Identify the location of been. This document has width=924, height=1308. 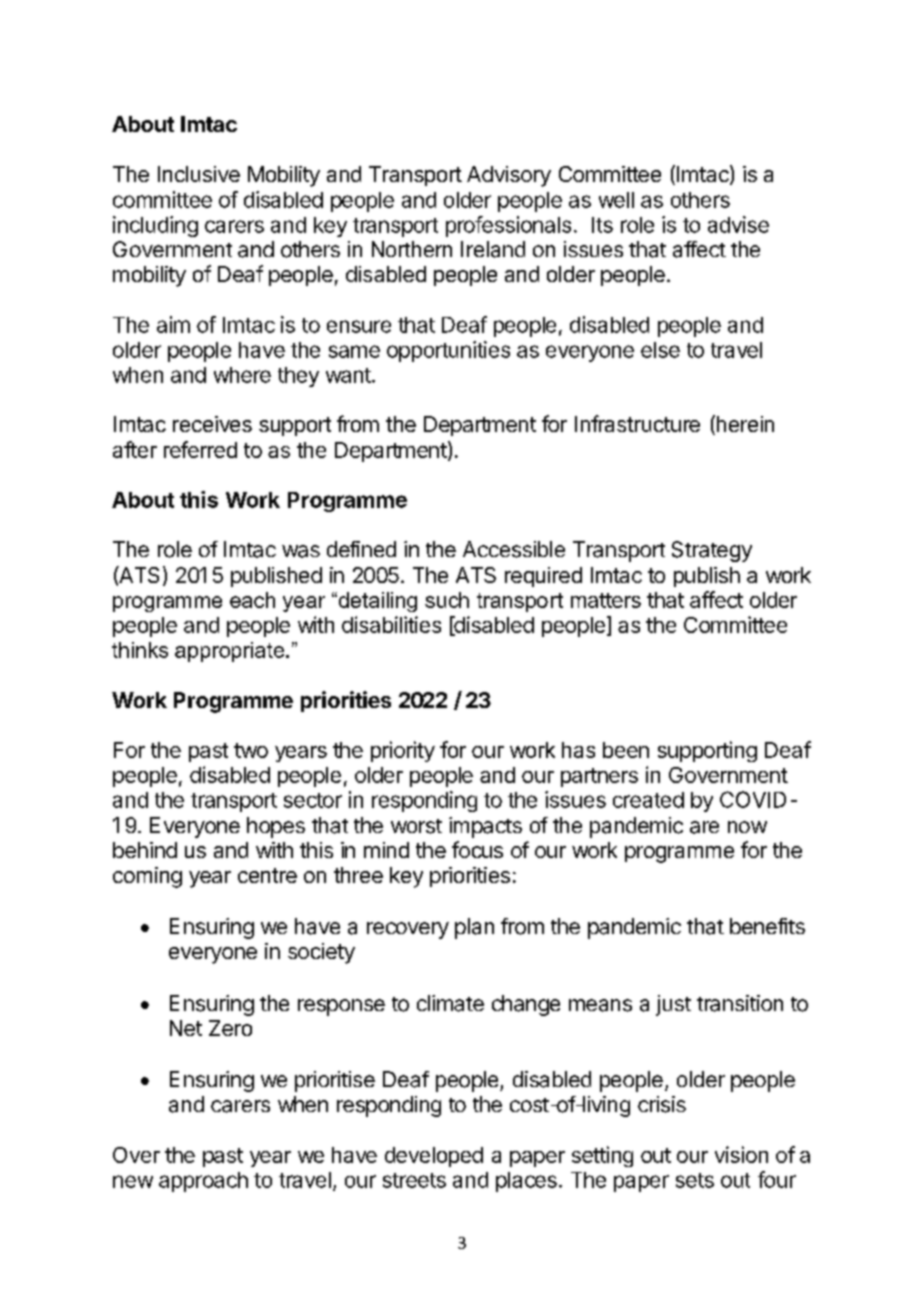
(626, 750).
